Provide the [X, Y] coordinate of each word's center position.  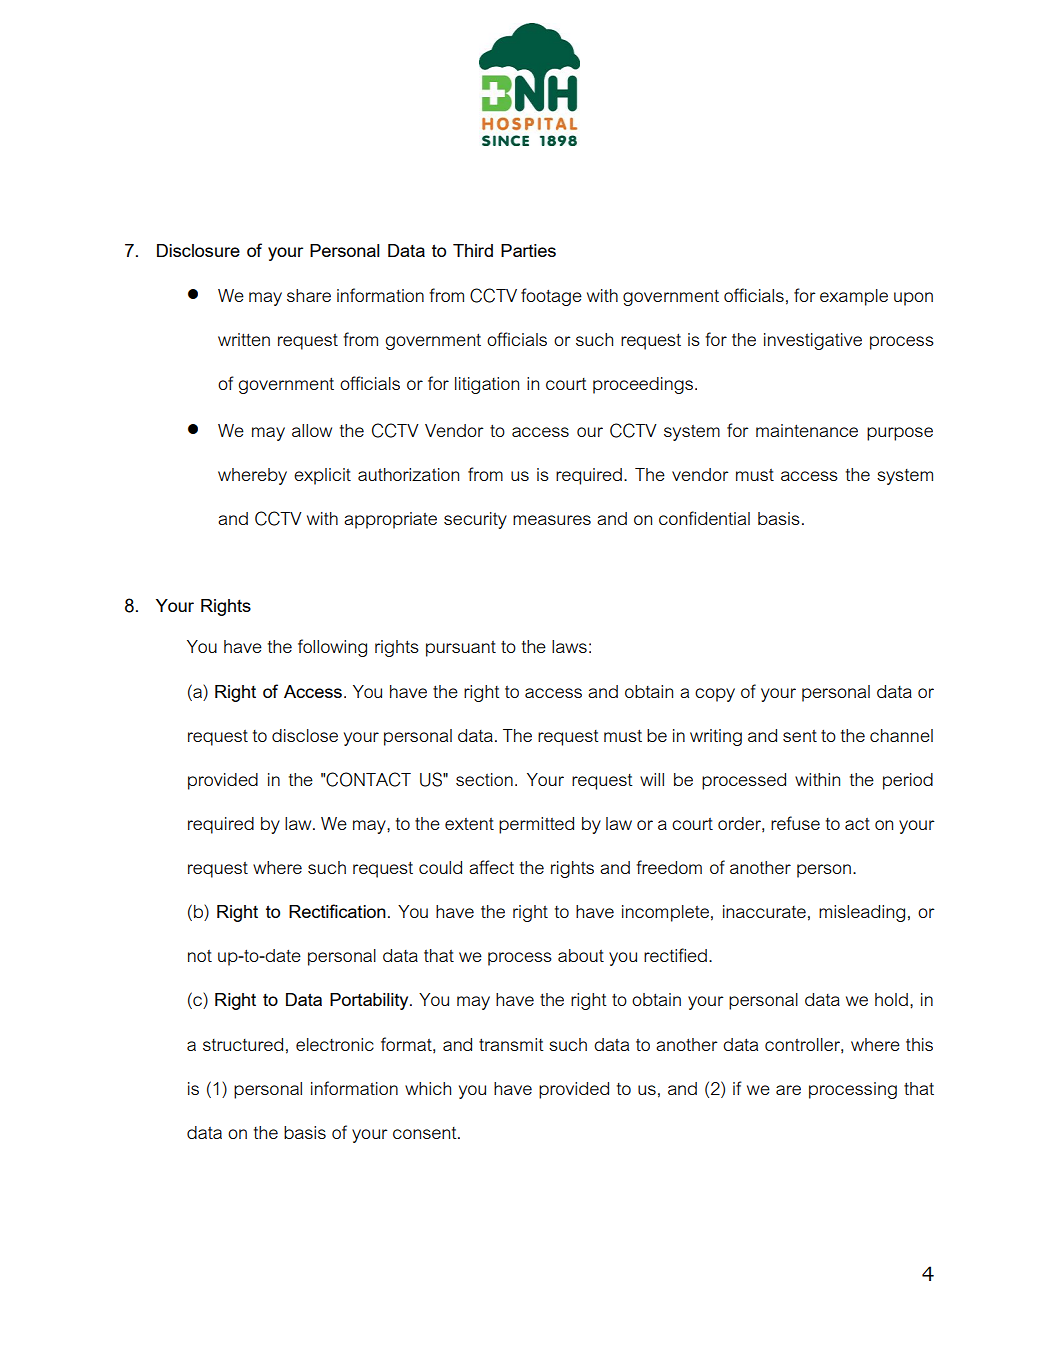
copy [715, 695]
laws [569, 646]
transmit [511, 1044]
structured [243, 1044]
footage [551, 297]
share [309, 295]
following [332, 648]
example [854, 297]
